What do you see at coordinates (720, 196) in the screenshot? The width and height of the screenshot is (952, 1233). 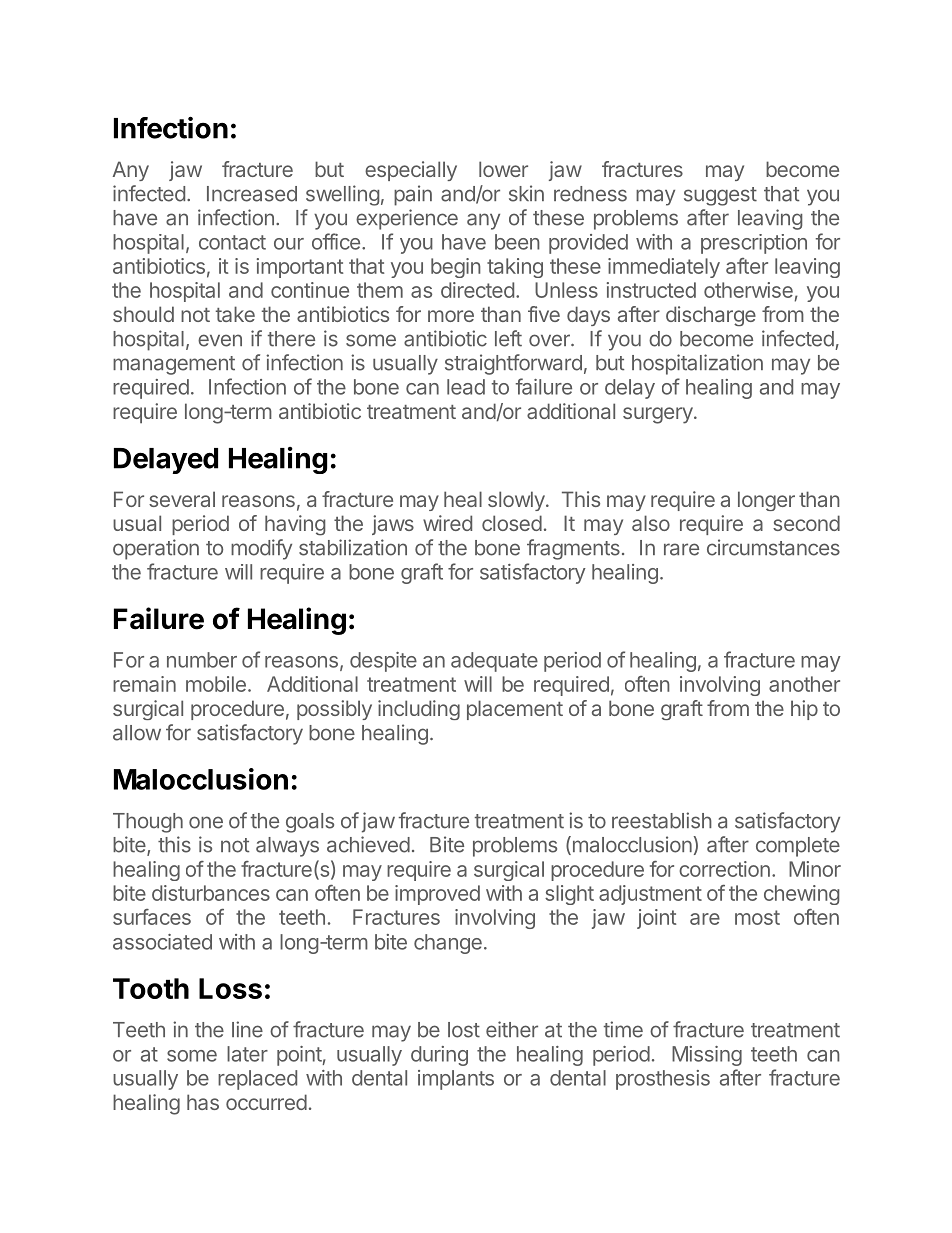 I see `suggest` at bounding box center [720, 196].
